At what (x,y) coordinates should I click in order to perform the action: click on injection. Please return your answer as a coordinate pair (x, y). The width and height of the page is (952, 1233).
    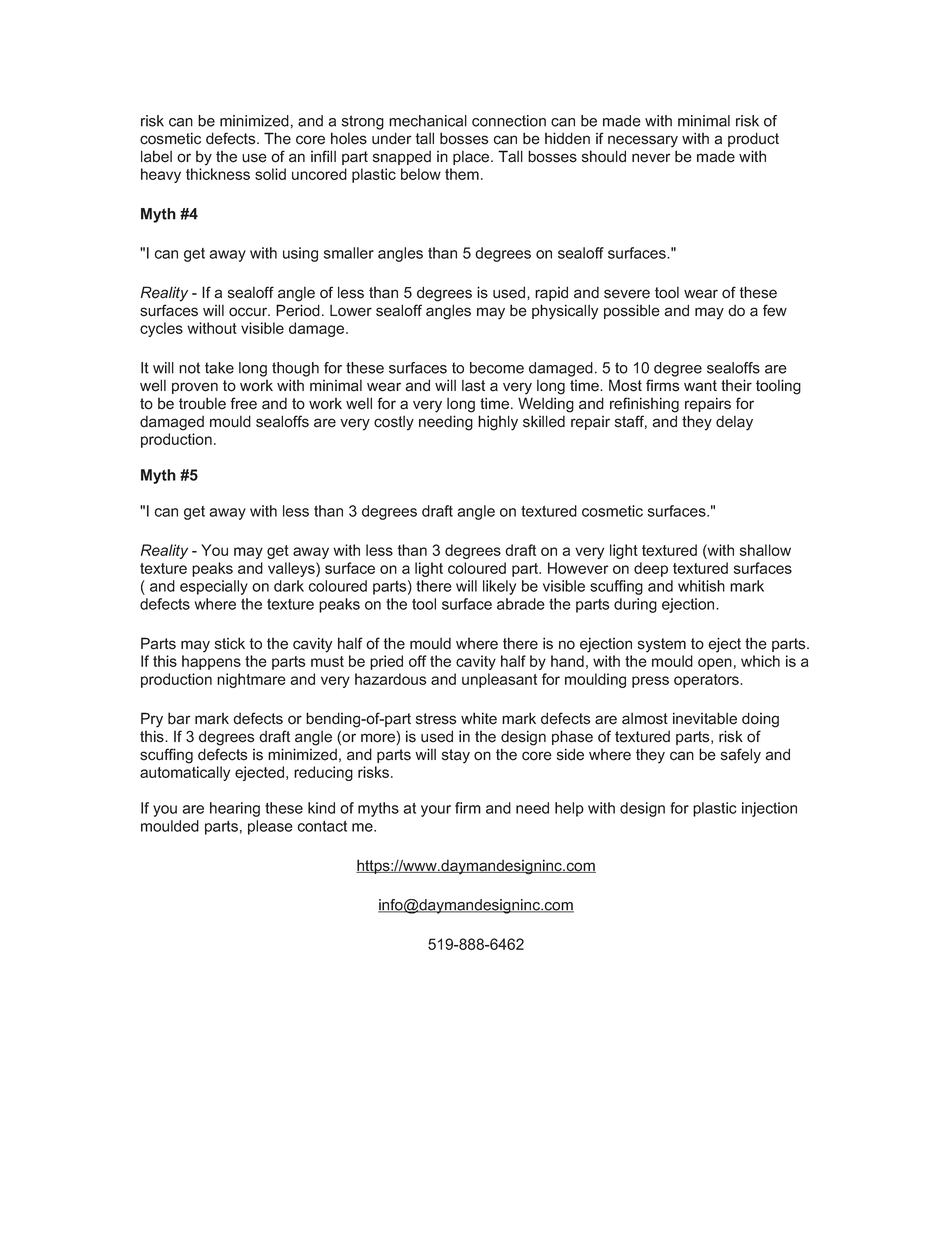
    Looking at the image, I should click on (769, 809).
